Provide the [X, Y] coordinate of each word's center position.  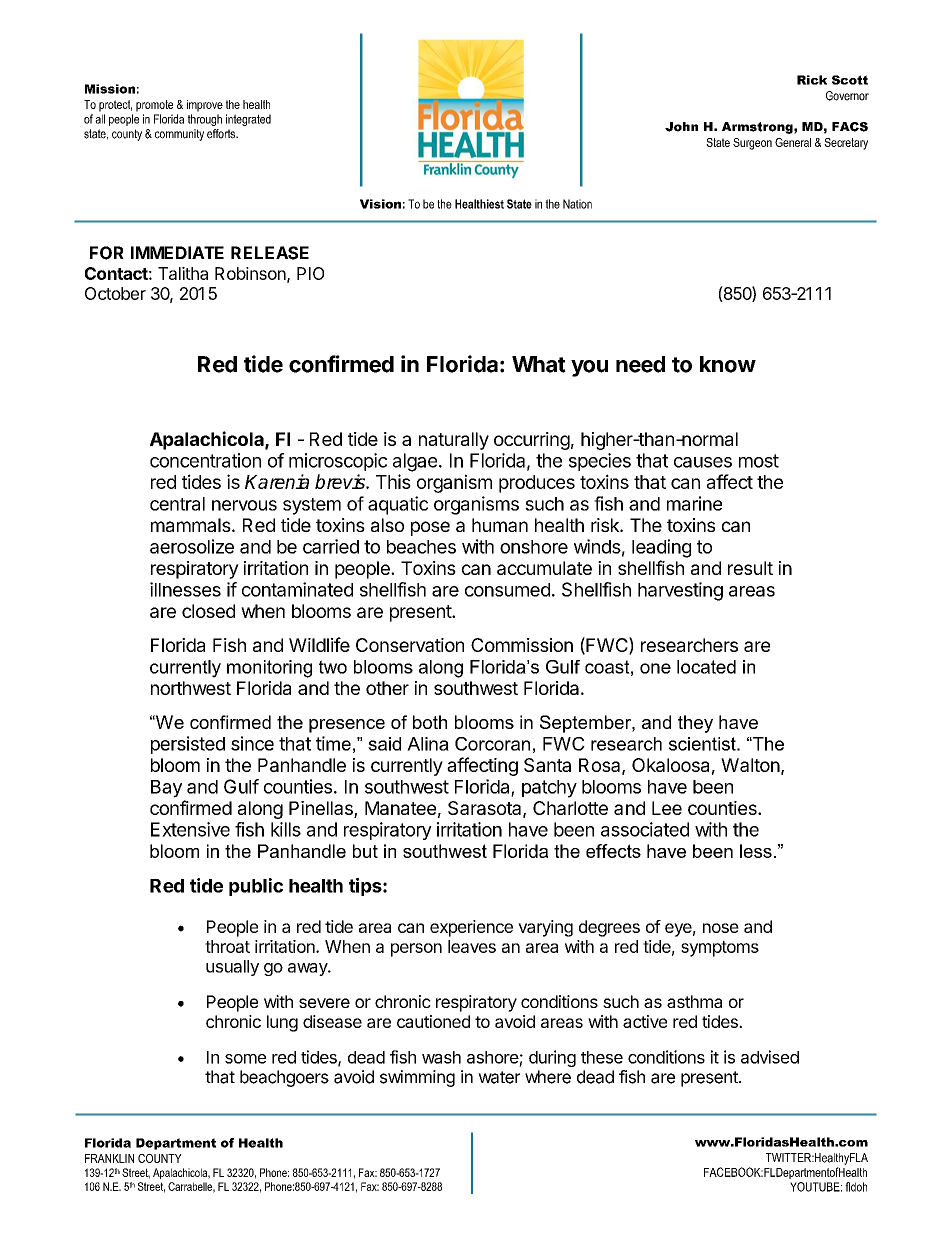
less [756, 851]
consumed [507, 590]
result [750, 568]
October [115, 293]
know [728, 364]
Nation [577, 204]
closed [208, 611]
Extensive [190, 829]
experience [471, 928]
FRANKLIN [109, 1158]
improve [205, 106]
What [539, 364]
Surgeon [752, 144]
